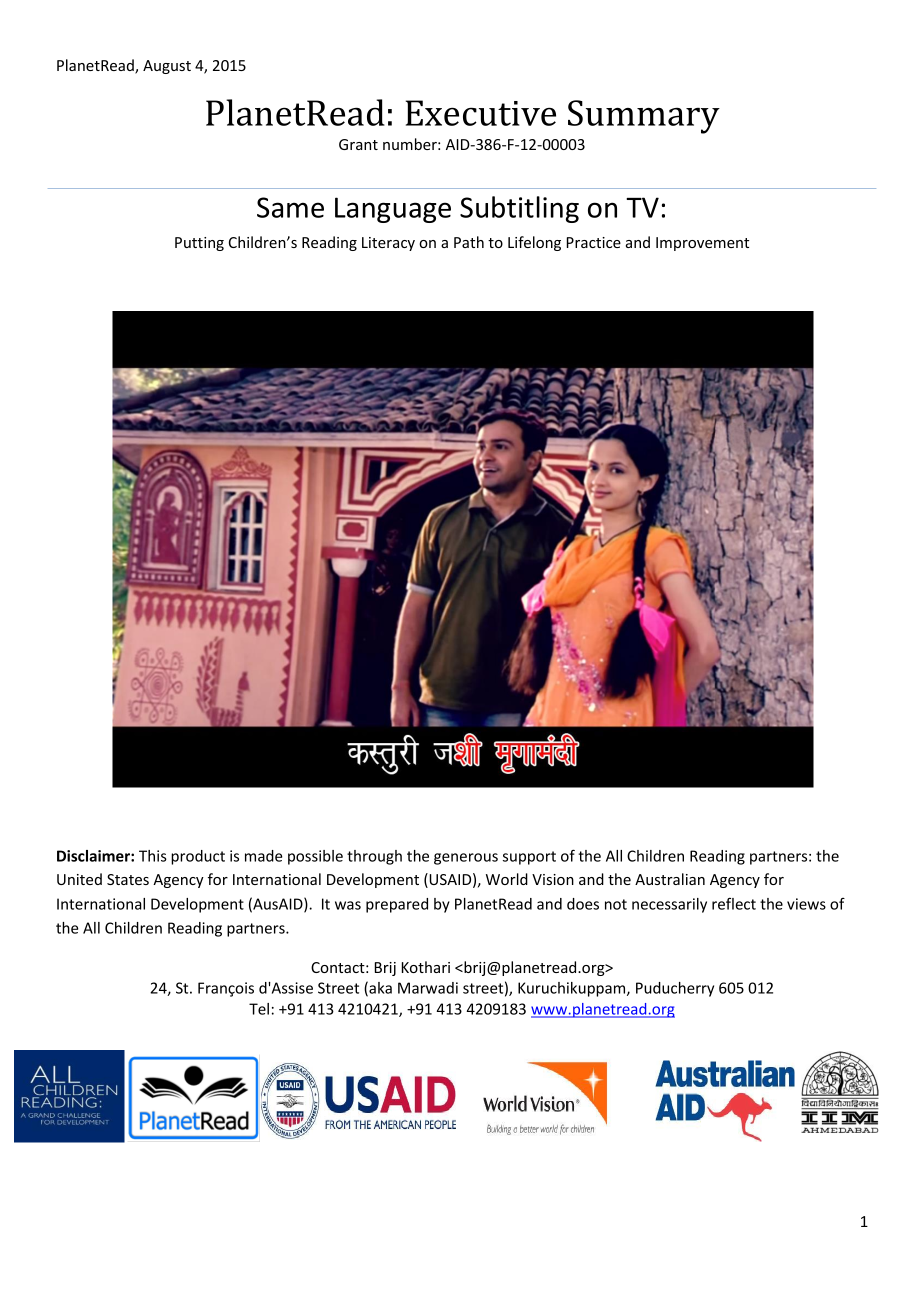 The height and width of the screenshot is (1308, 924). I want to click on Literacy, so click(388, 244).
